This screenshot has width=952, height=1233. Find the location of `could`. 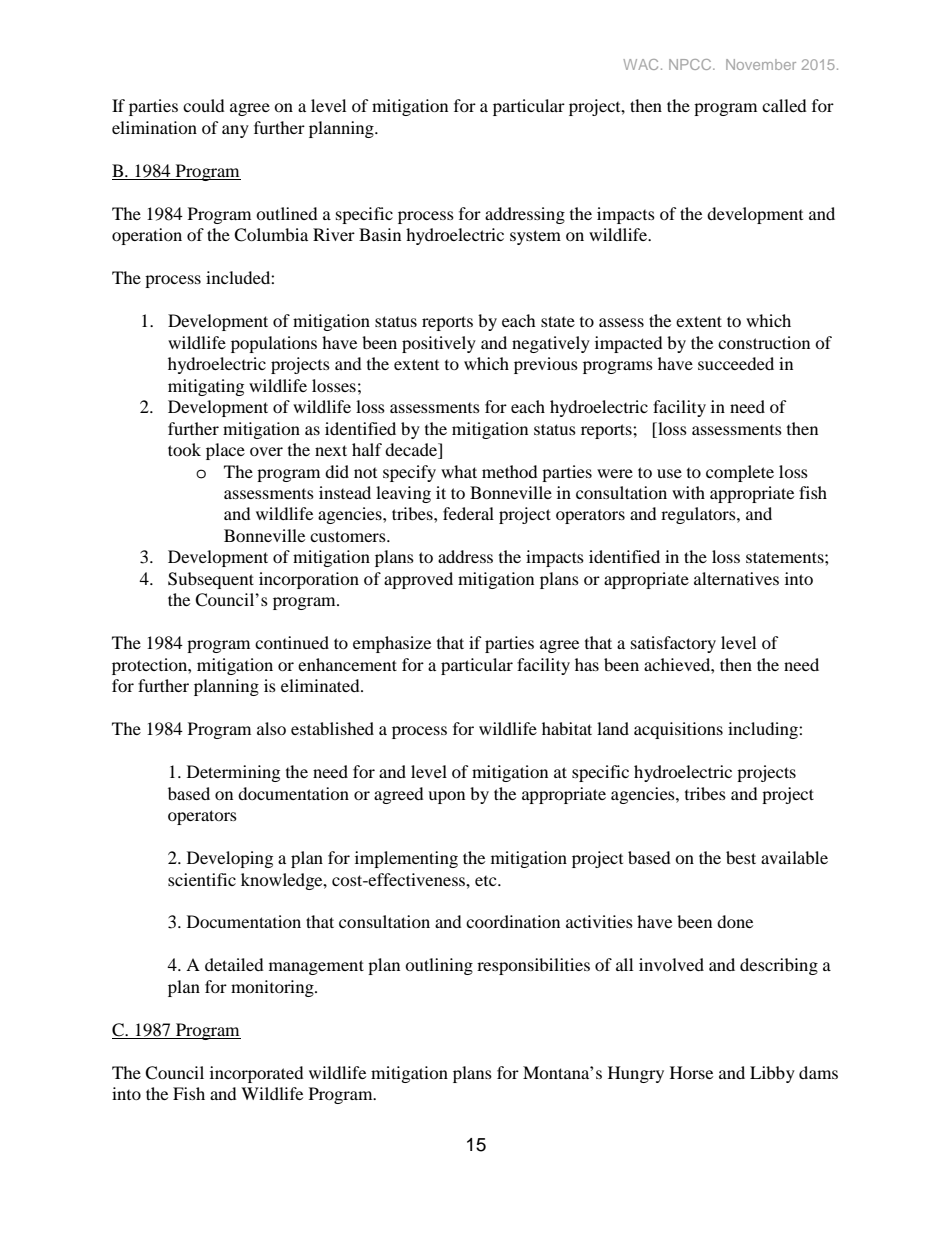

could is located at coordinates (204, 105).
